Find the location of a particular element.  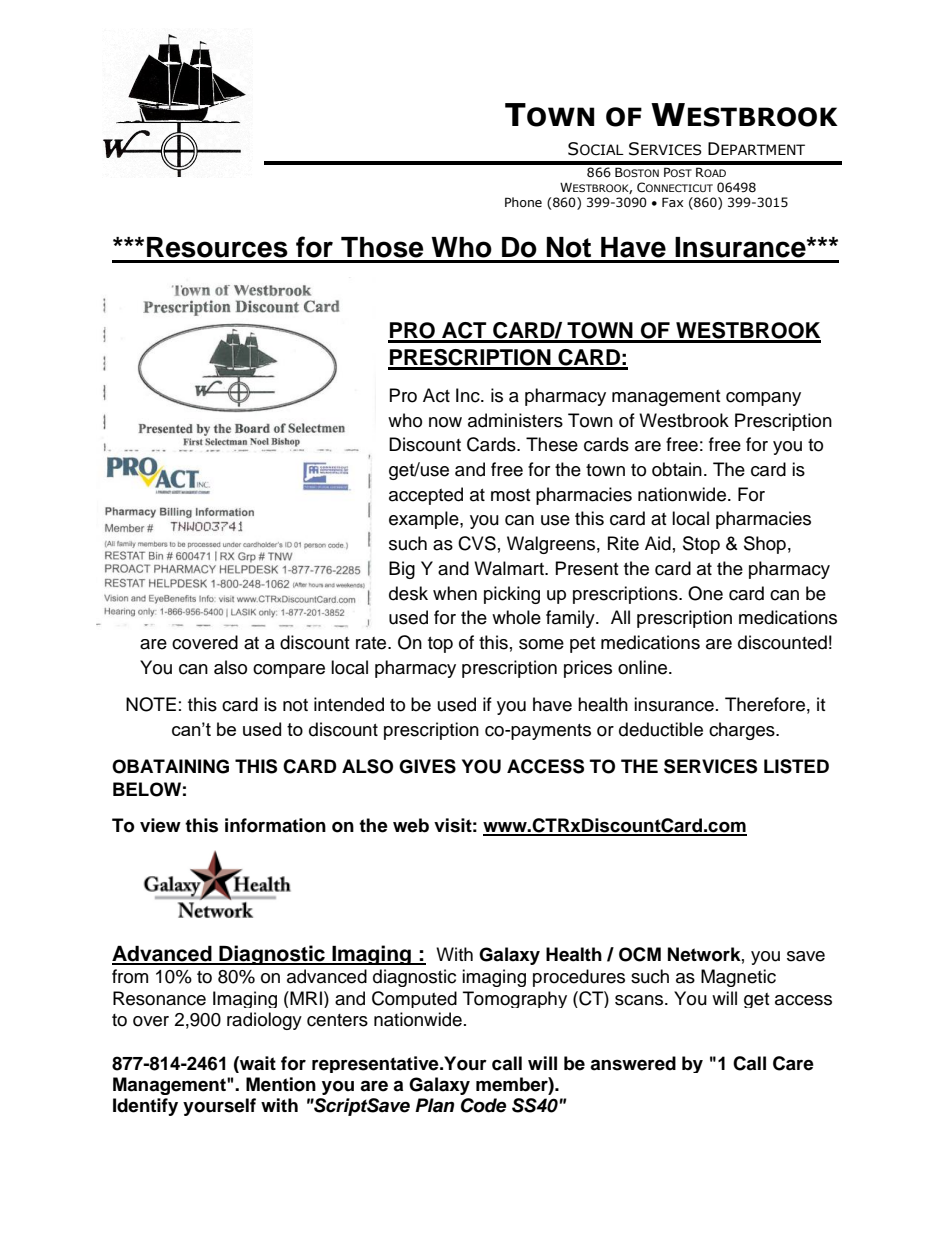

Phone is located at coordinates (523, 202).
